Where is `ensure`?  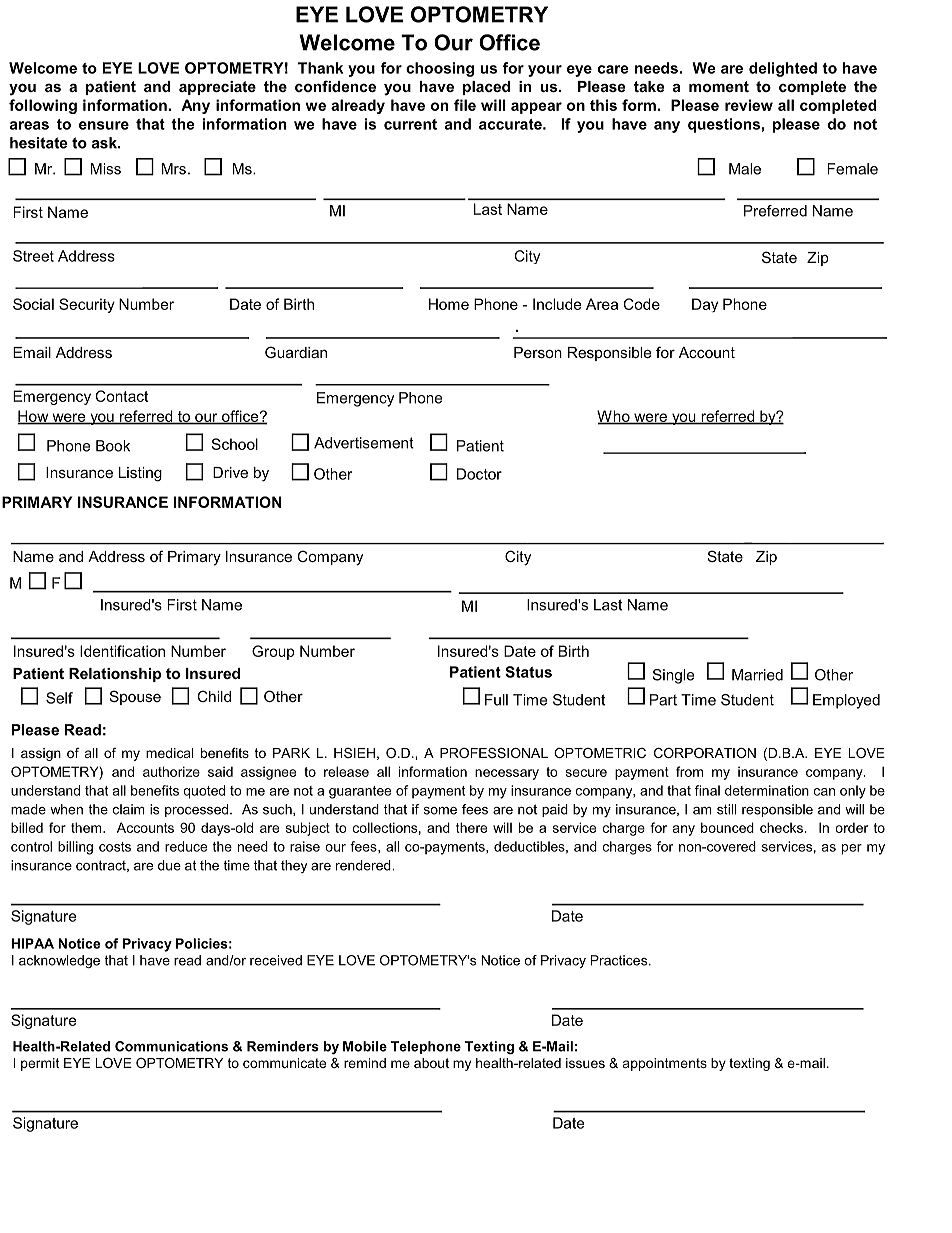 ensure is located at coordinates (104, 125).
